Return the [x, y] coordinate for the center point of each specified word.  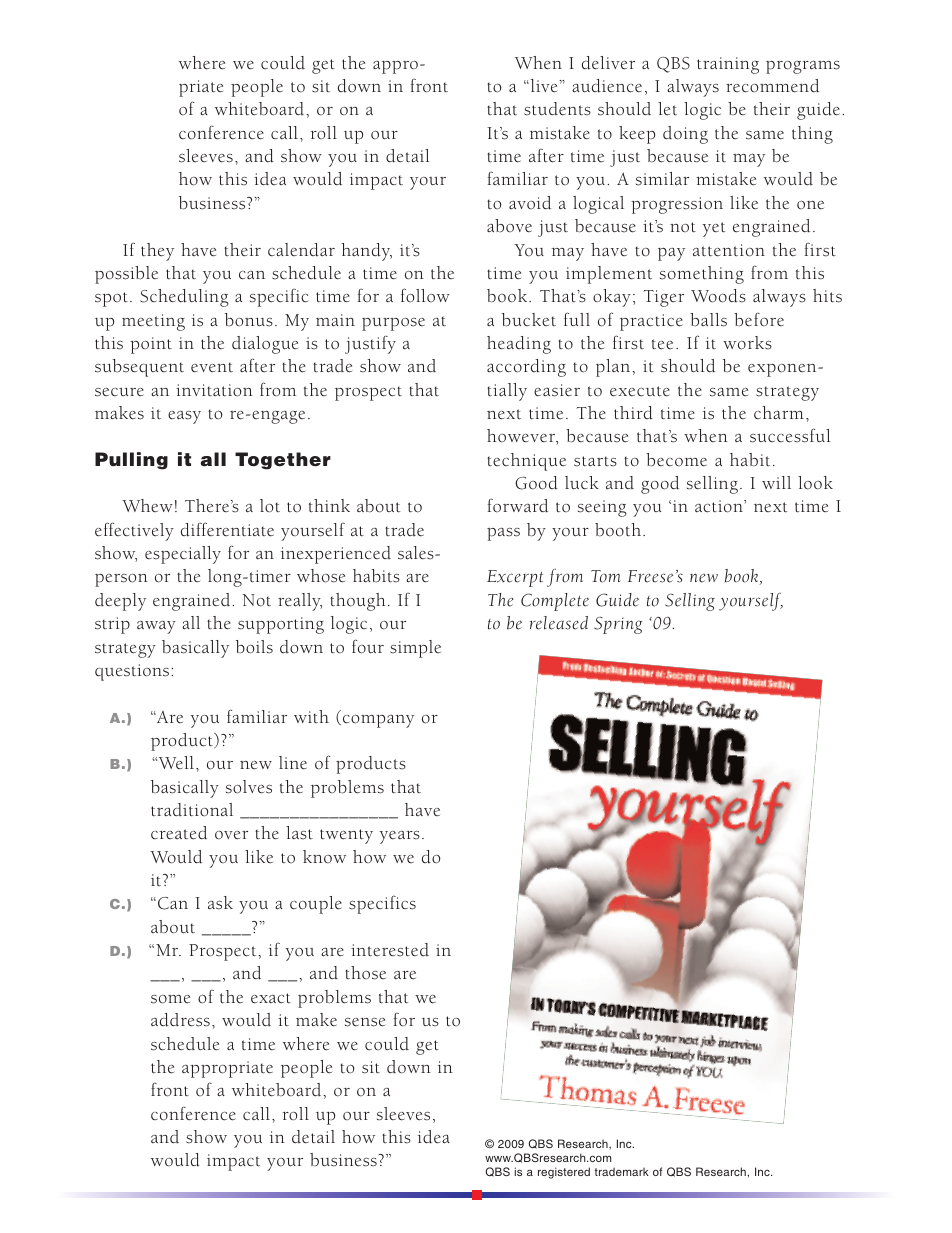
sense [365, 1022]
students [557, 109]
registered [564, 1173]
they [157, 252]
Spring [618, 625]
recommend [772, 86]
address [180, 1020]
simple [415, 649]
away [156, 627]
